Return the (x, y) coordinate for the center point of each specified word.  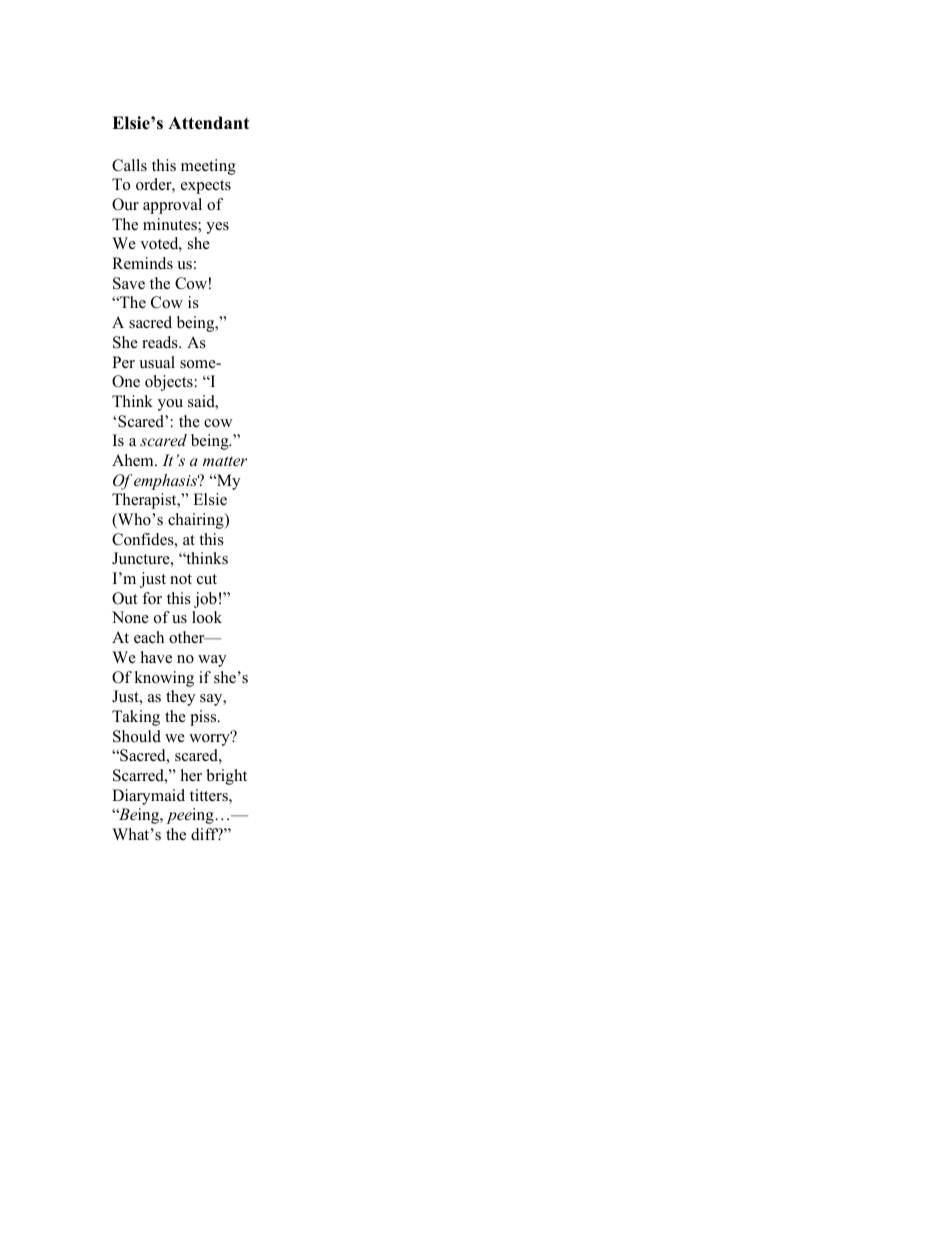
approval (172, 206)
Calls (129, 165)
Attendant (208, 123)
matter (225, 461)
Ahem (134, 460)
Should (137, 736)
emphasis (166, 482)
